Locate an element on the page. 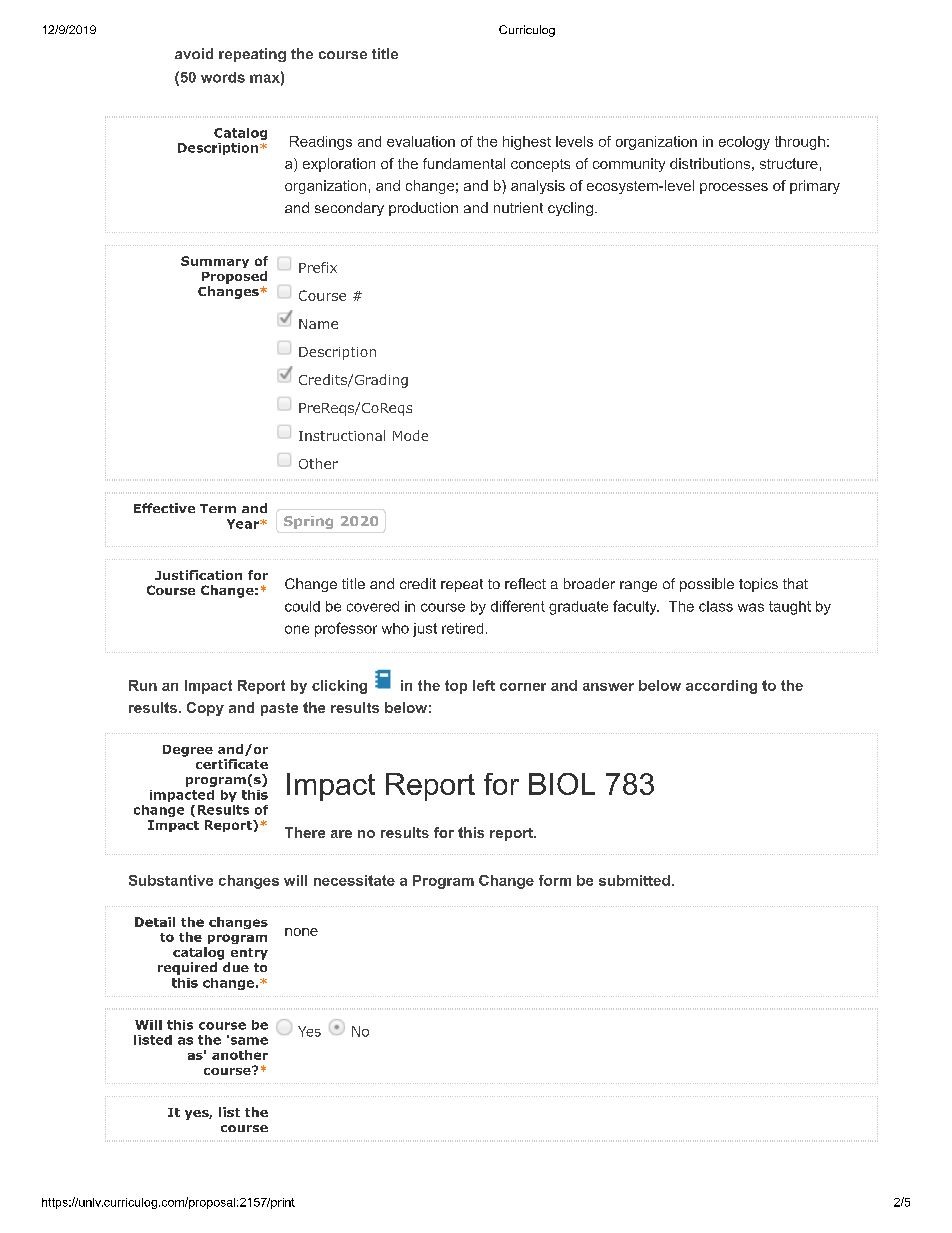 The image size is (952, 1233). according is located at coordinates (721, 687).
